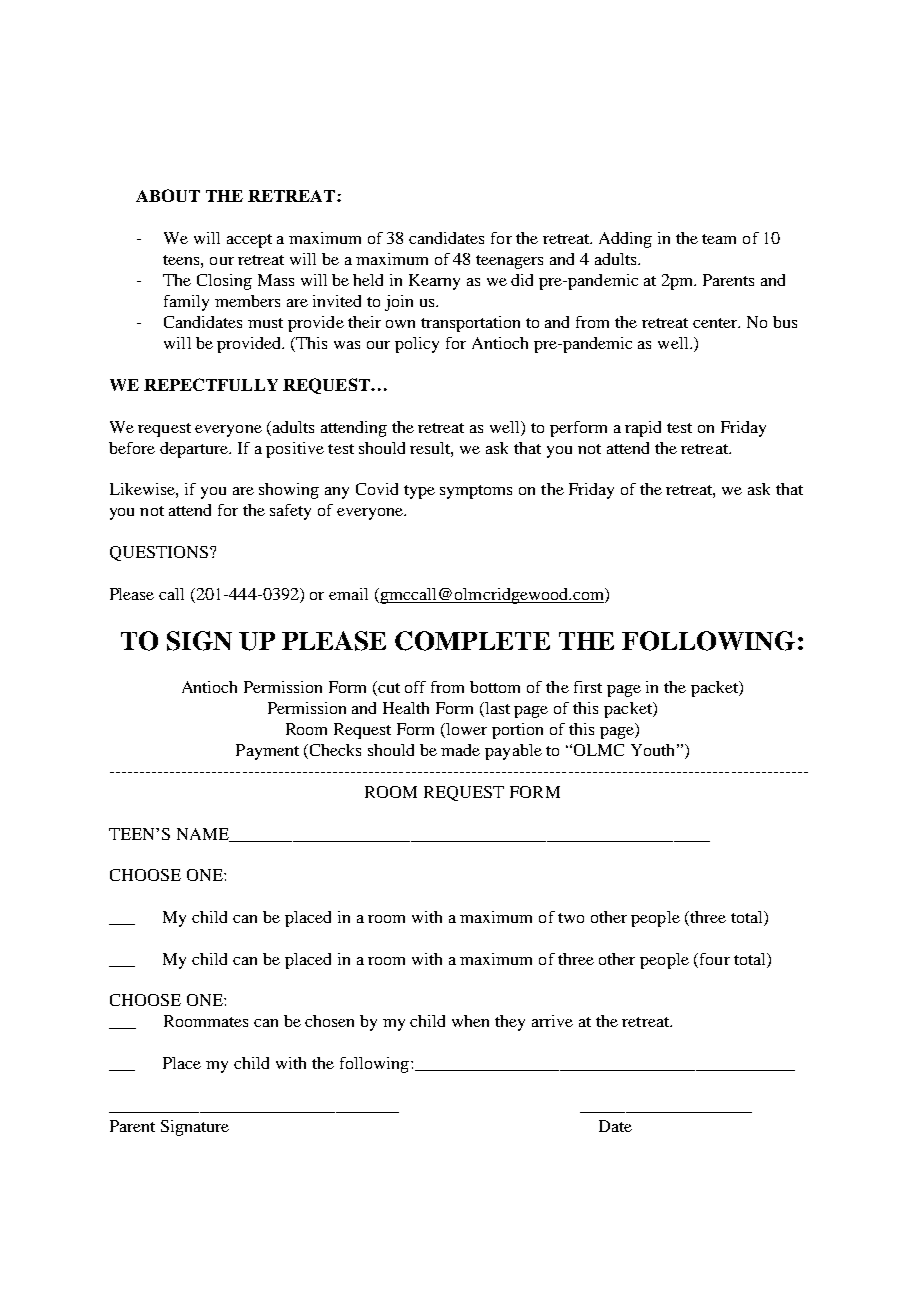 The height and width of the screenshot is (1308, 924). Describe the element at coordinates (719, 239) in the screenshot. I see `team` at that location.
